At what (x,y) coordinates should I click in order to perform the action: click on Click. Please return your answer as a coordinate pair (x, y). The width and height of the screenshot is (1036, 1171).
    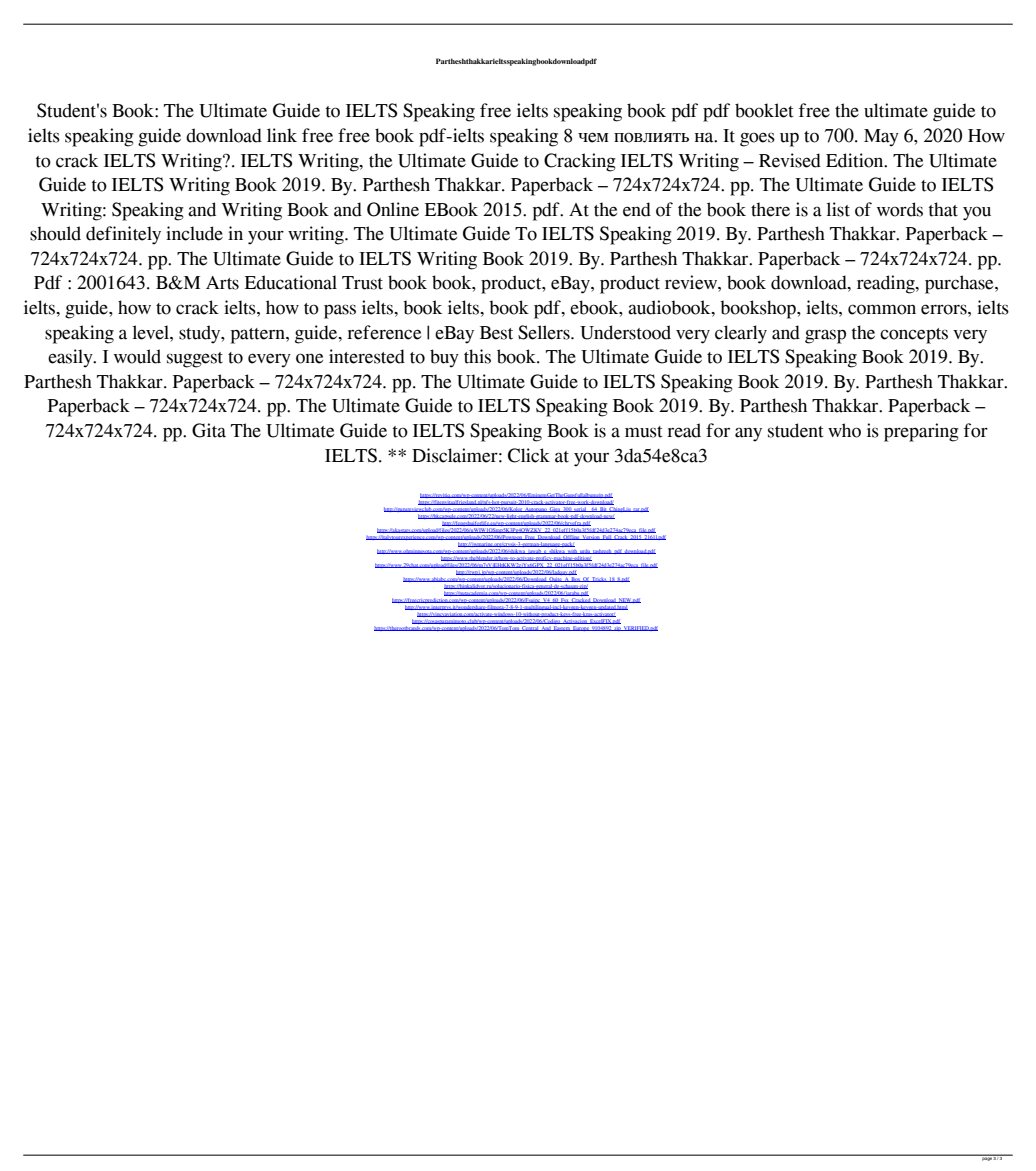
    Looking at the image, I should click on (529, 455).
